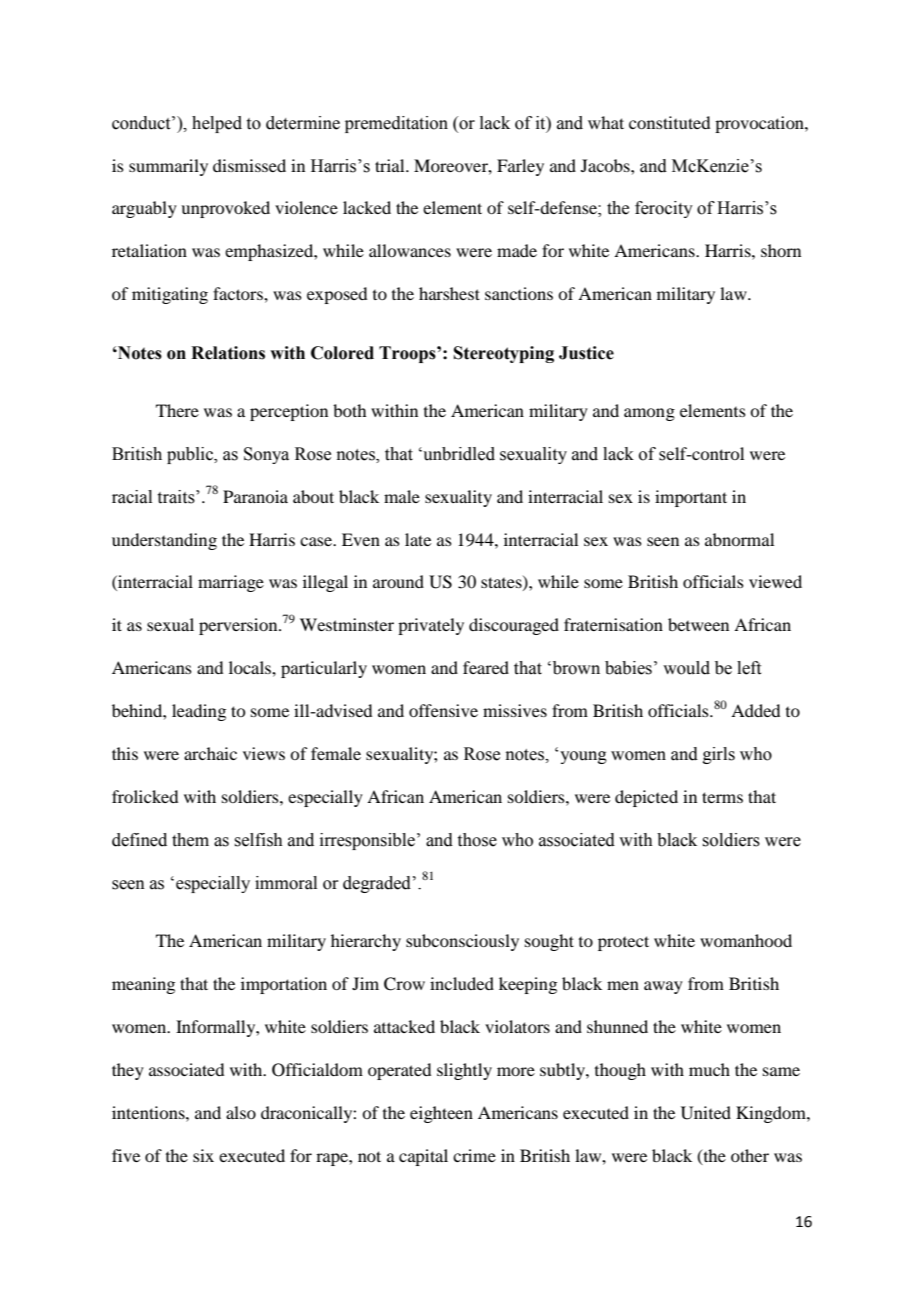 The height and width of the page is (1308, 924). Describe the element at coordinates (203, 1155) in the page. I see `six` at that location.
